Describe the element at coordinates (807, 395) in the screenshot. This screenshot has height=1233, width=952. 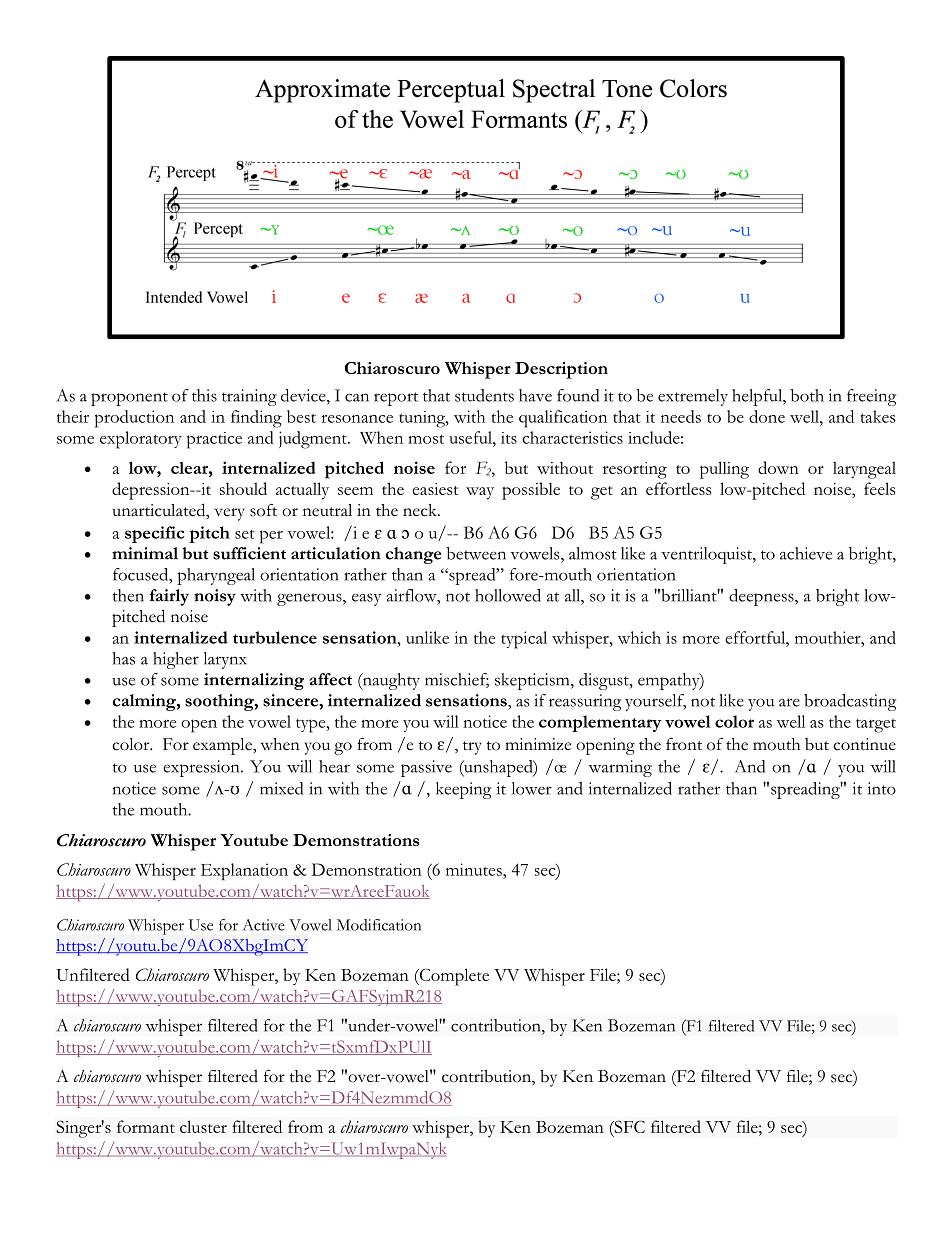
I see `both` at that location.
